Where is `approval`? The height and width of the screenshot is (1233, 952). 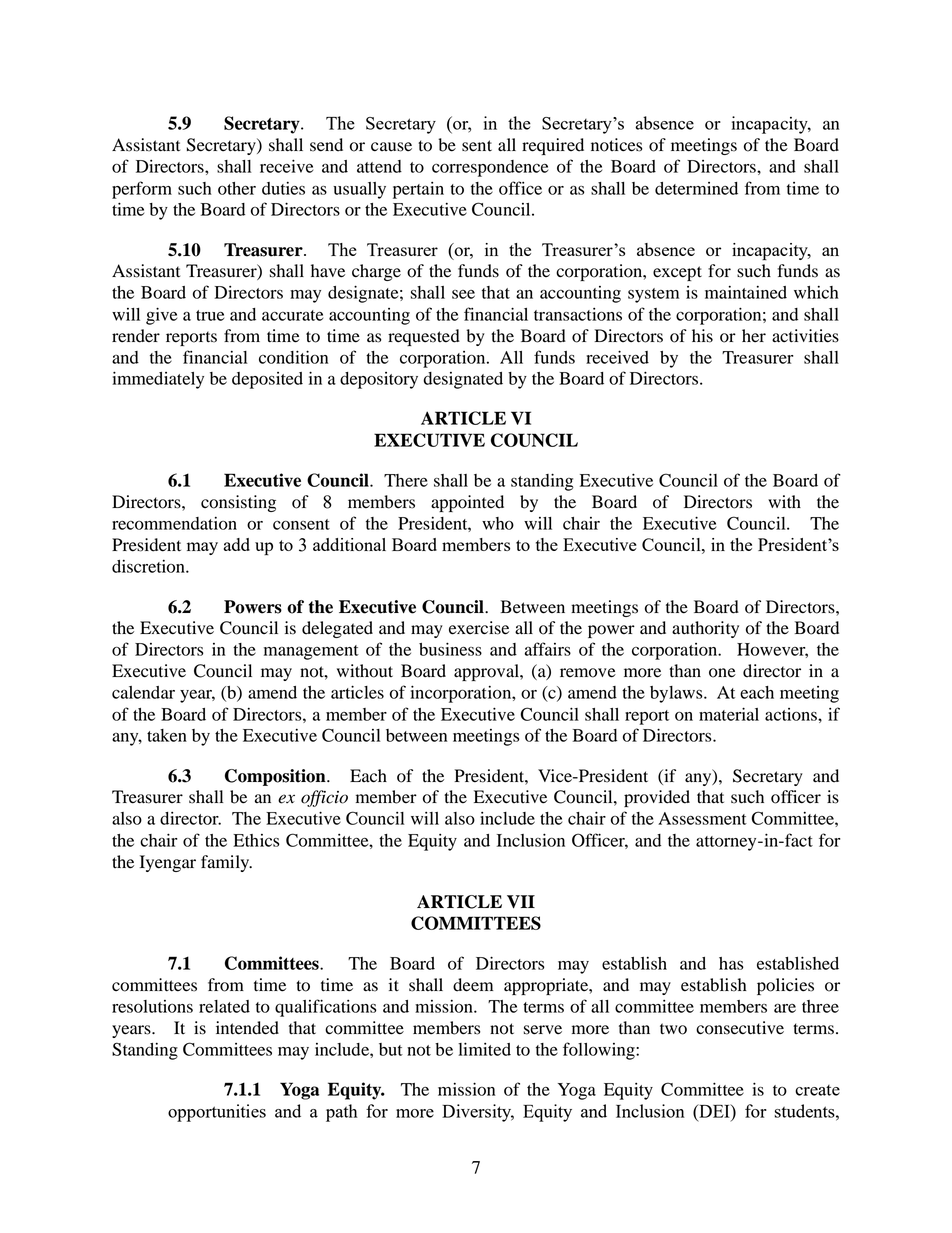 approval is located at coordinates (487, 672).
